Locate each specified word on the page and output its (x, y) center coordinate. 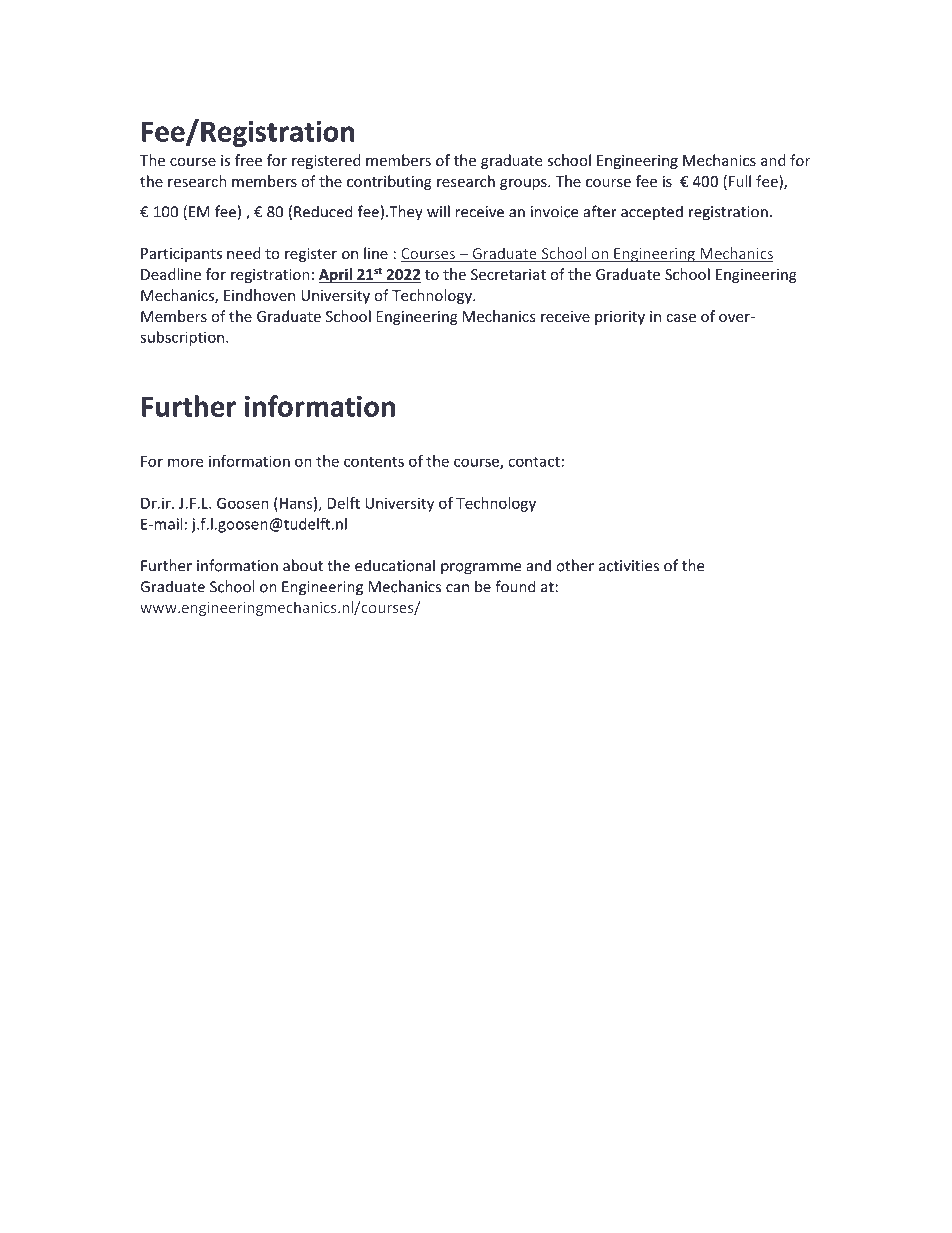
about (303, 565)
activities (629, 566)
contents (374, 461)
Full (740, 181)
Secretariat (508, 274)
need (244, 253)
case (681, 318)
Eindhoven (259, 295)
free (248, 160)
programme (481, 569)
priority (620, 318)
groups (524, 184)
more (185, 462)
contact (534, 461)
